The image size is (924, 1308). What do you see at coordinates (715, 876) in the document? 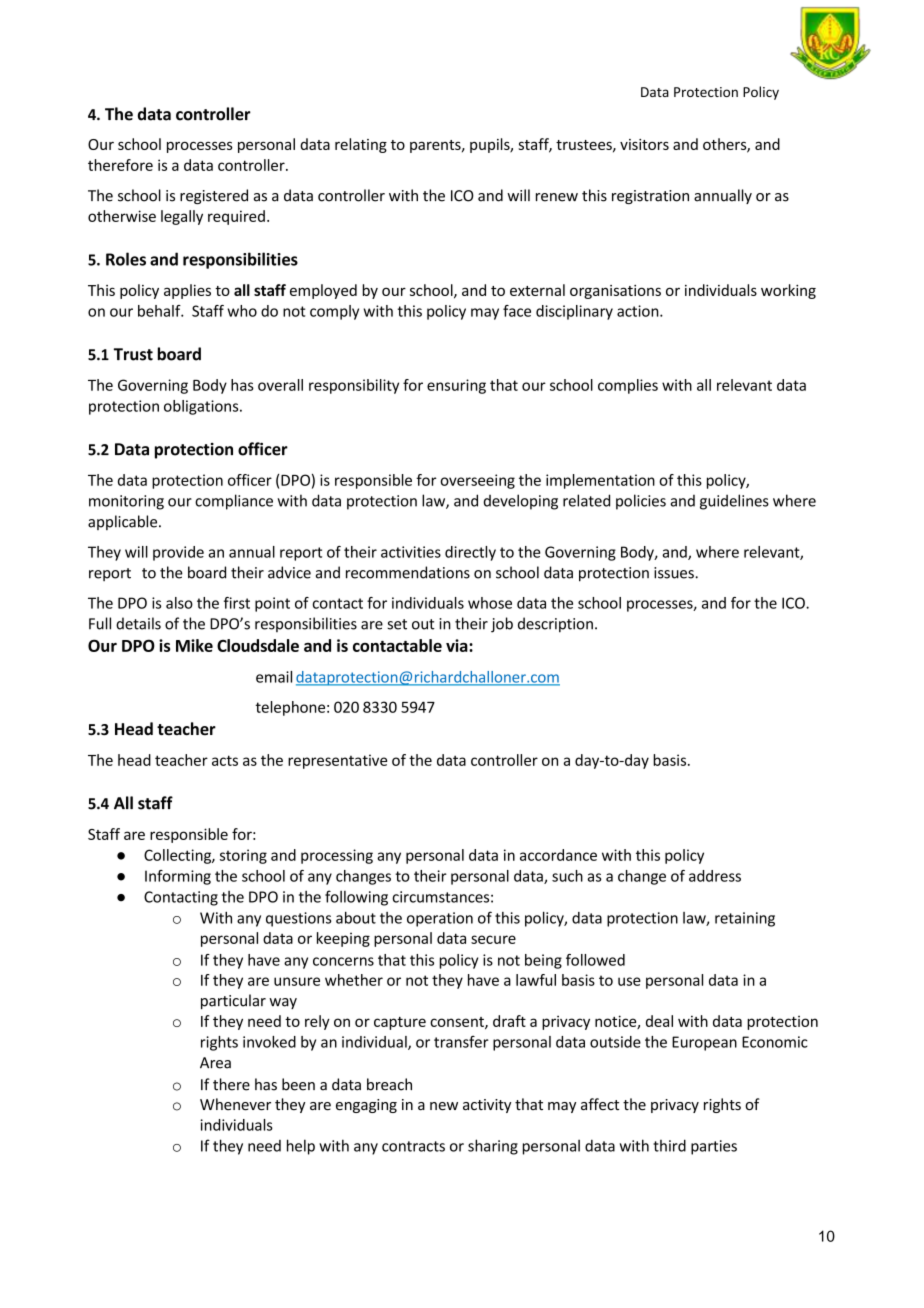
I see `address` at bounding box center [715, 876].
